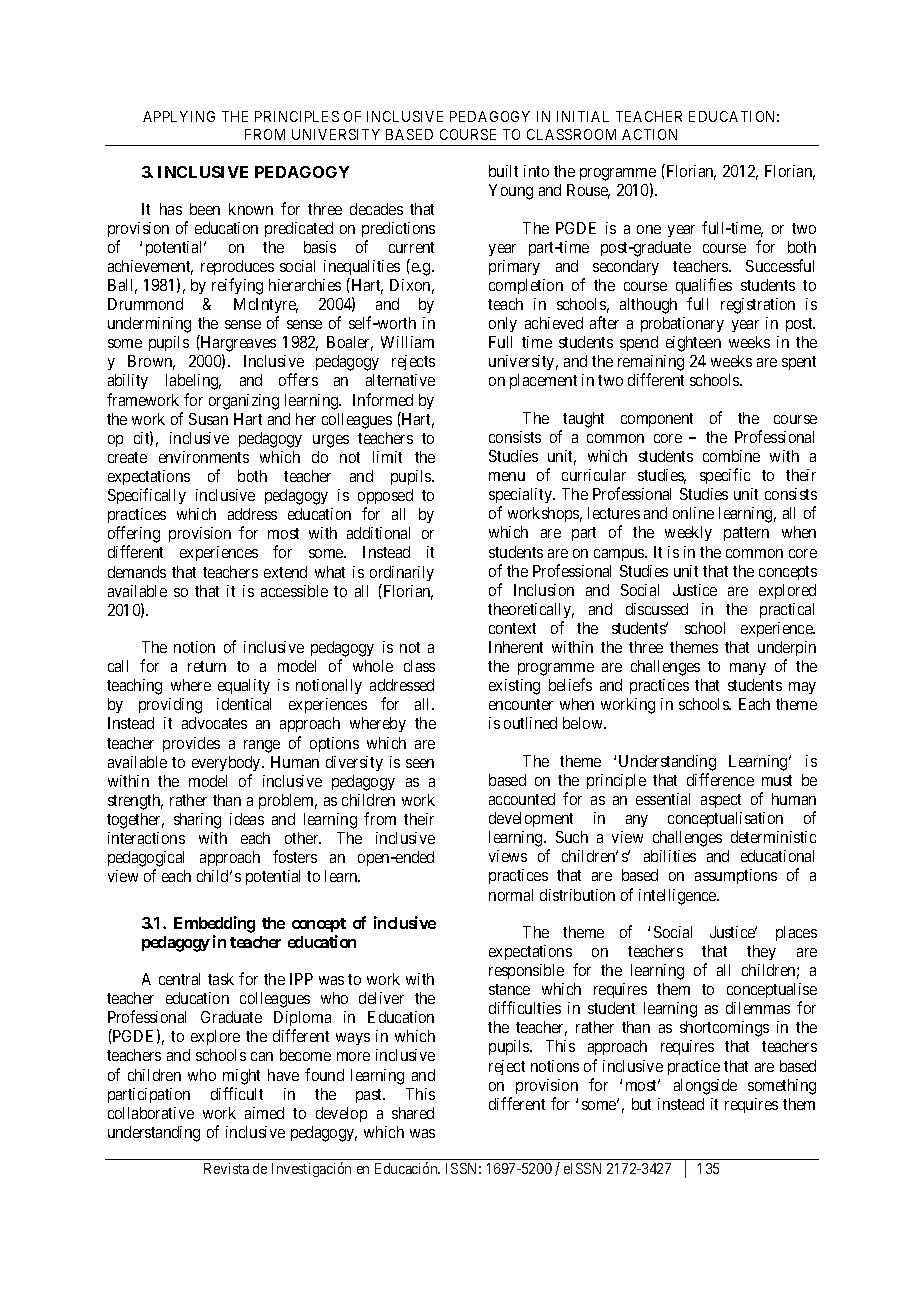 The height and width of the page is (1308, 924). Describe the element at coordinates (787, 650) in the page. I see `underpin` at that location.
